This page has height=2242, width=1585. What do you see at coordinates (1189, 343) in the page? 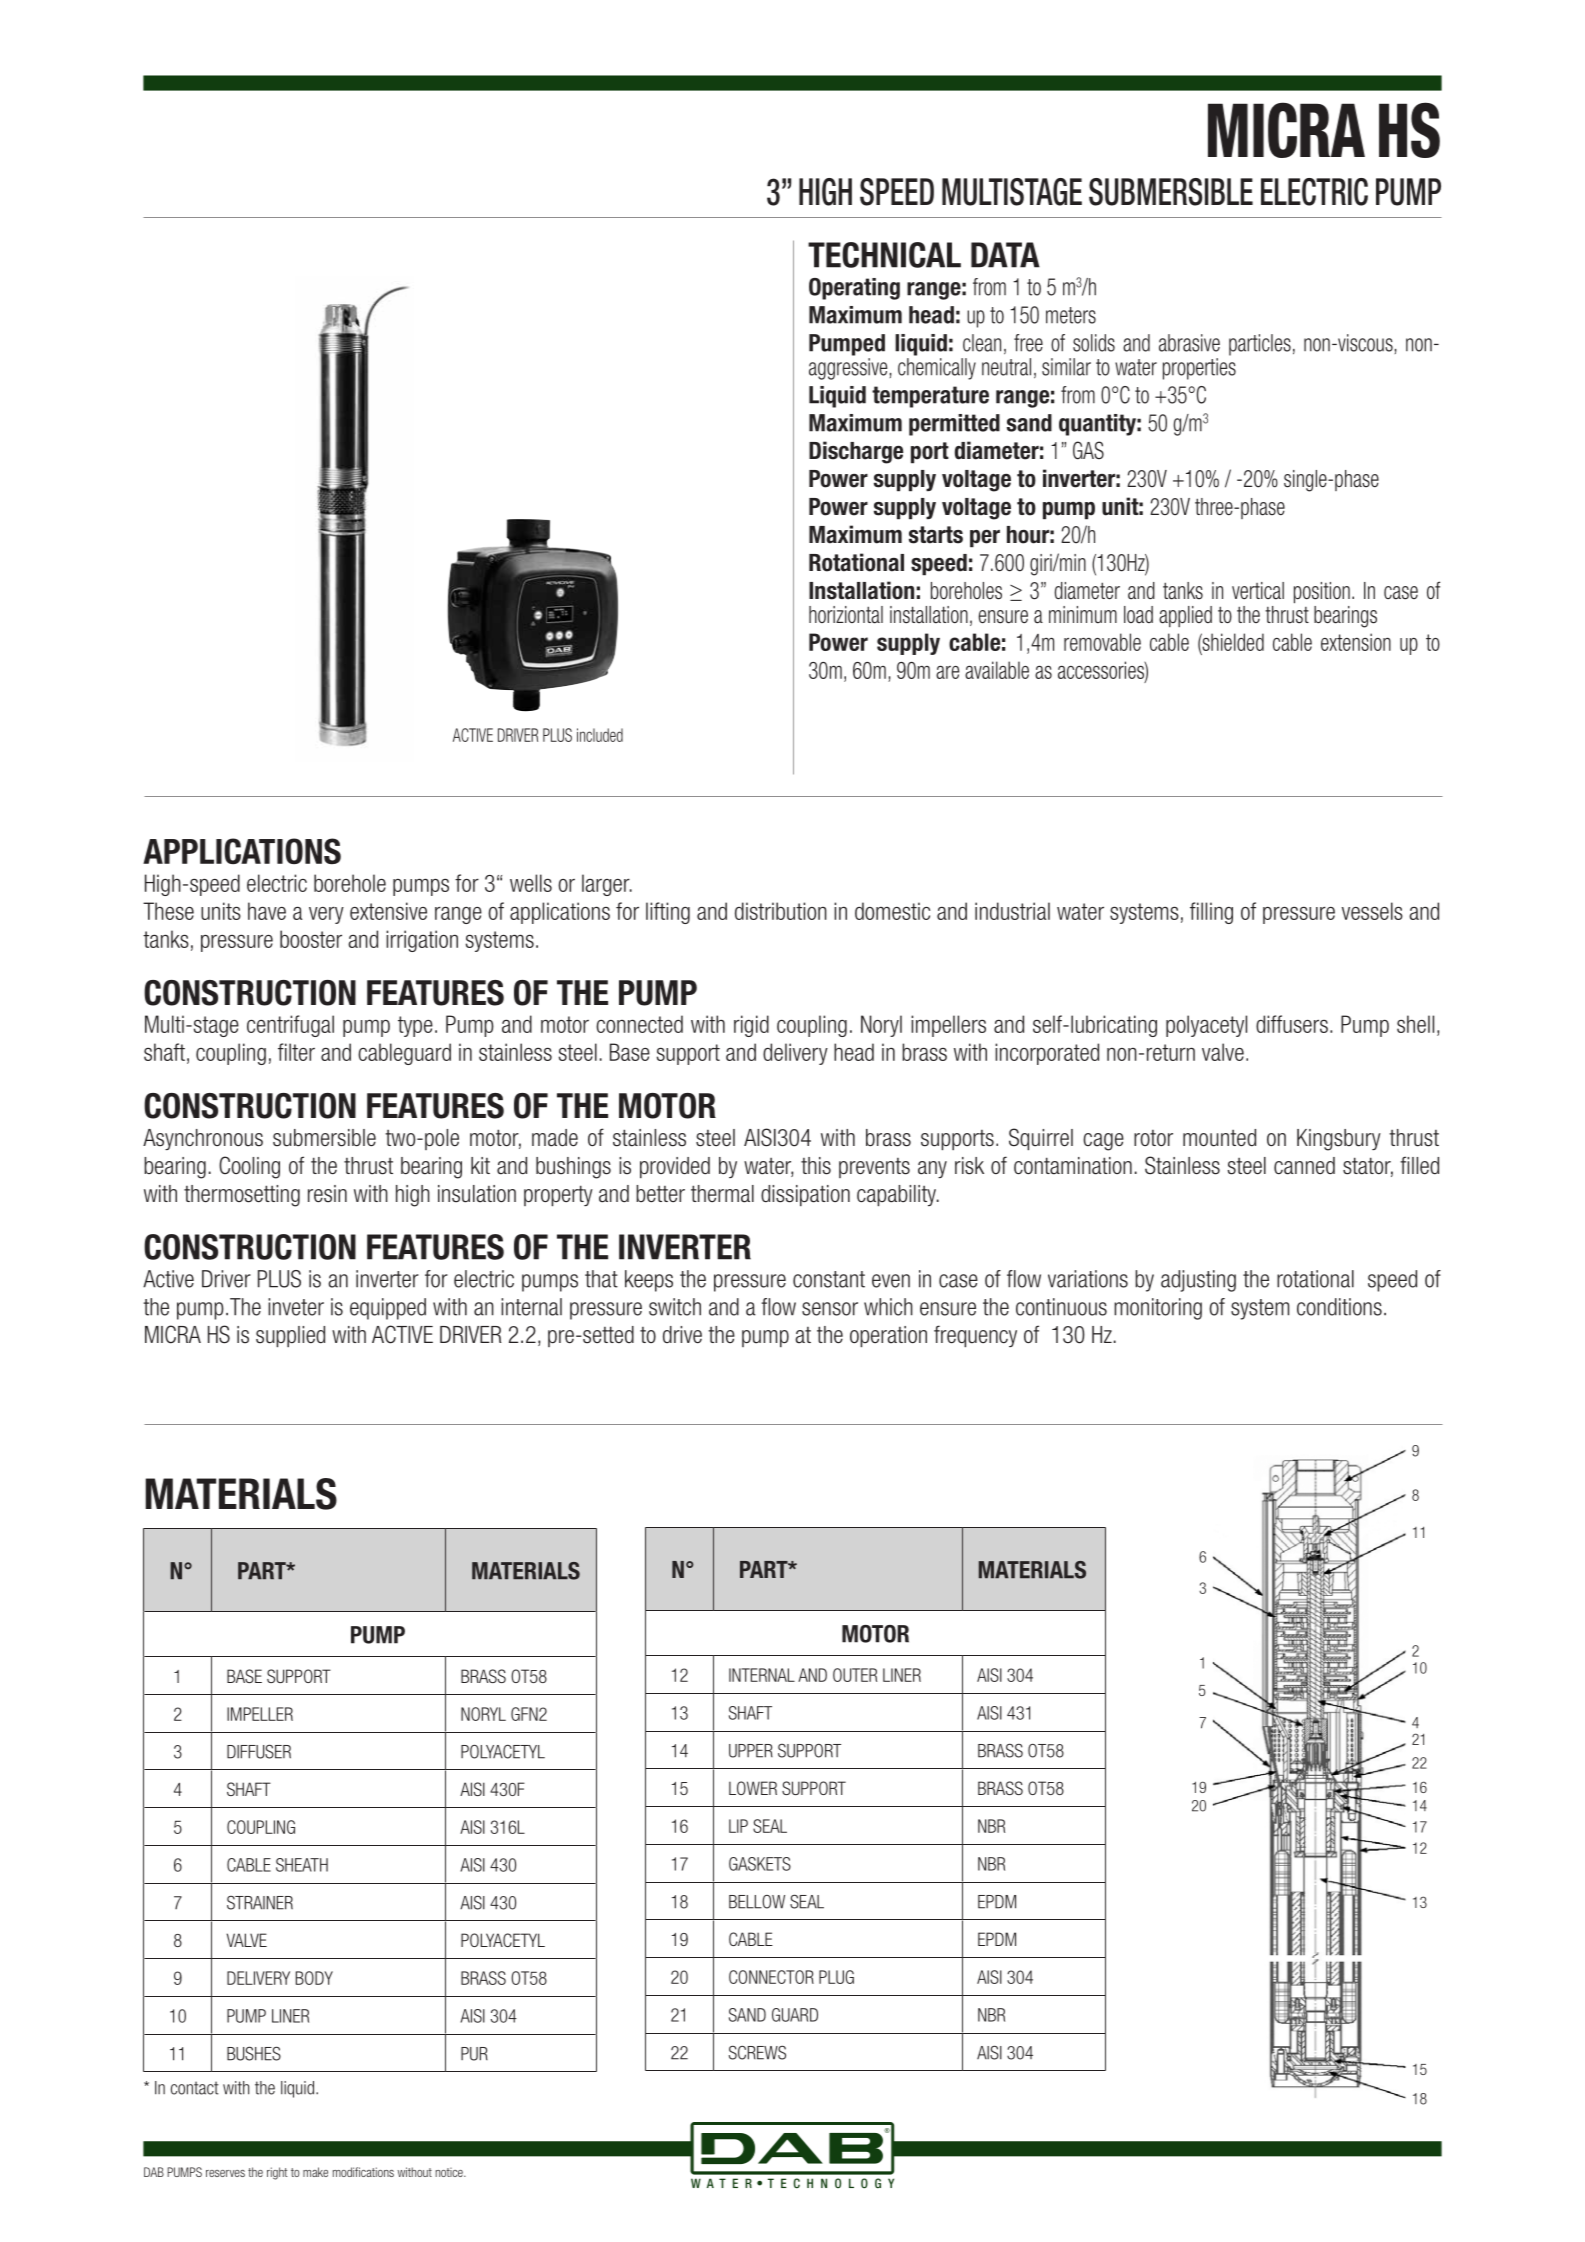
I see `abrasive` at bounding box center [1189, 343].
